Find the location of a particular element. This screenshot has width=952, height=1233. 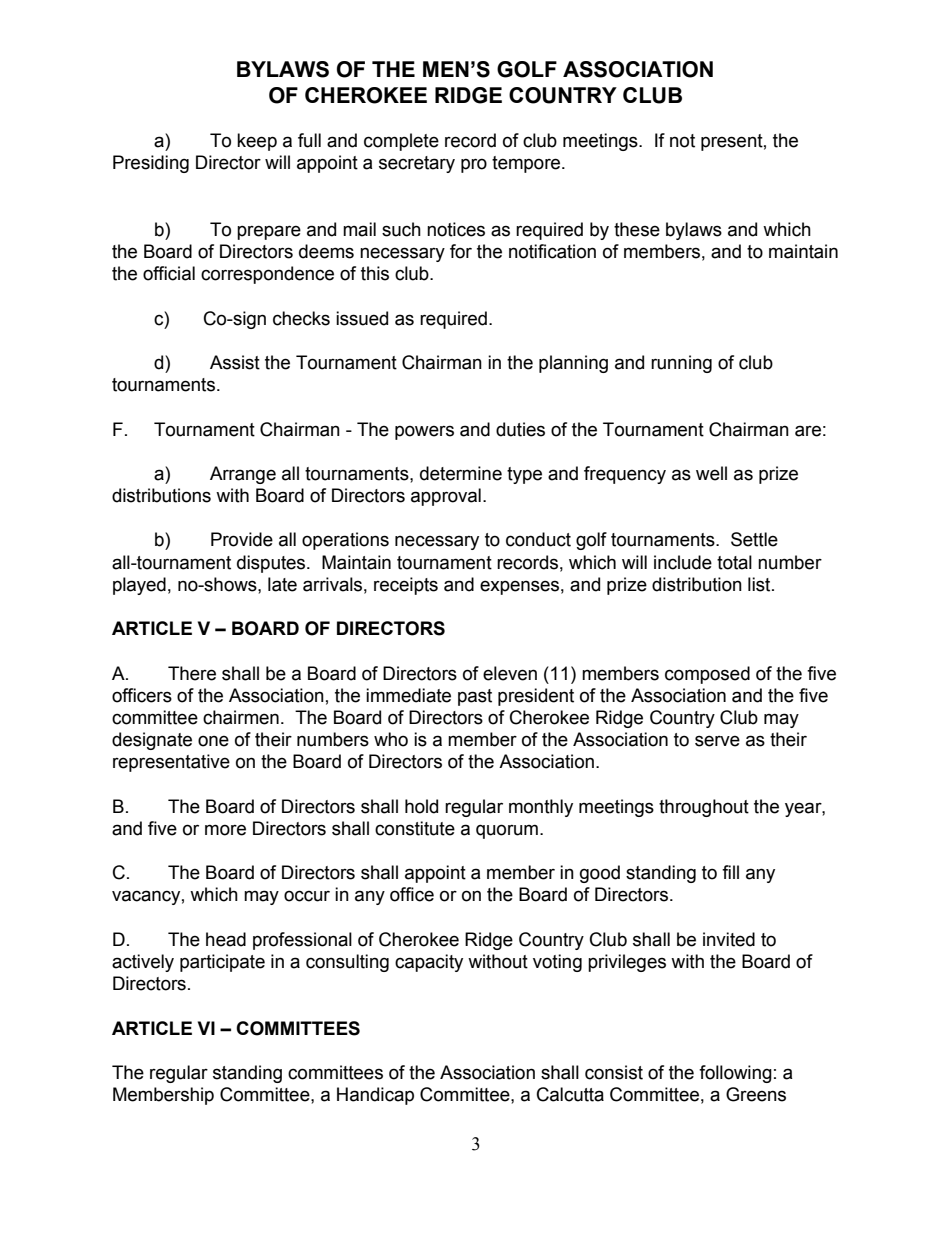

participate is located at coordinates (222, 963).
